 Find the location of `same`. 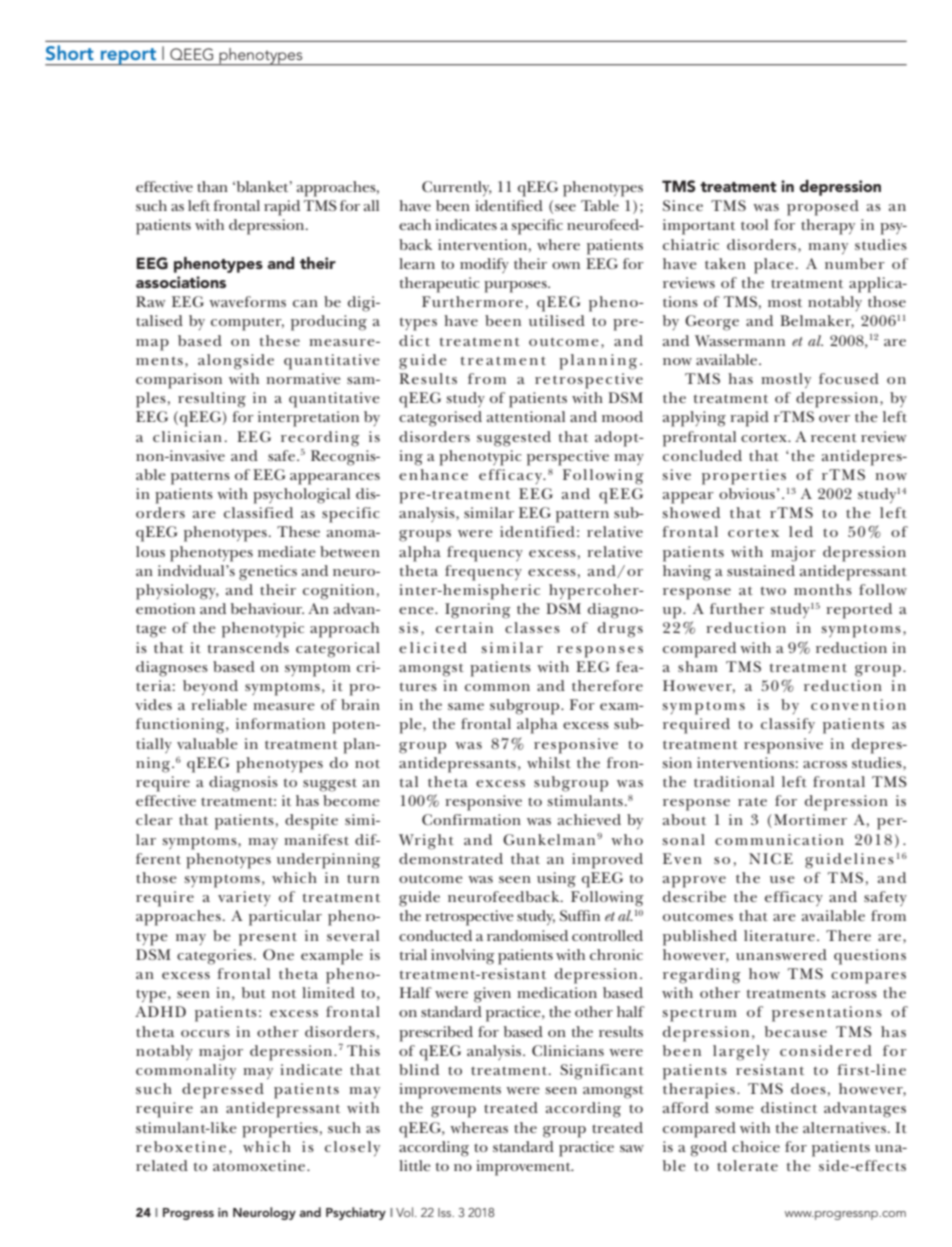

same is located at coordinates (466, 706).
